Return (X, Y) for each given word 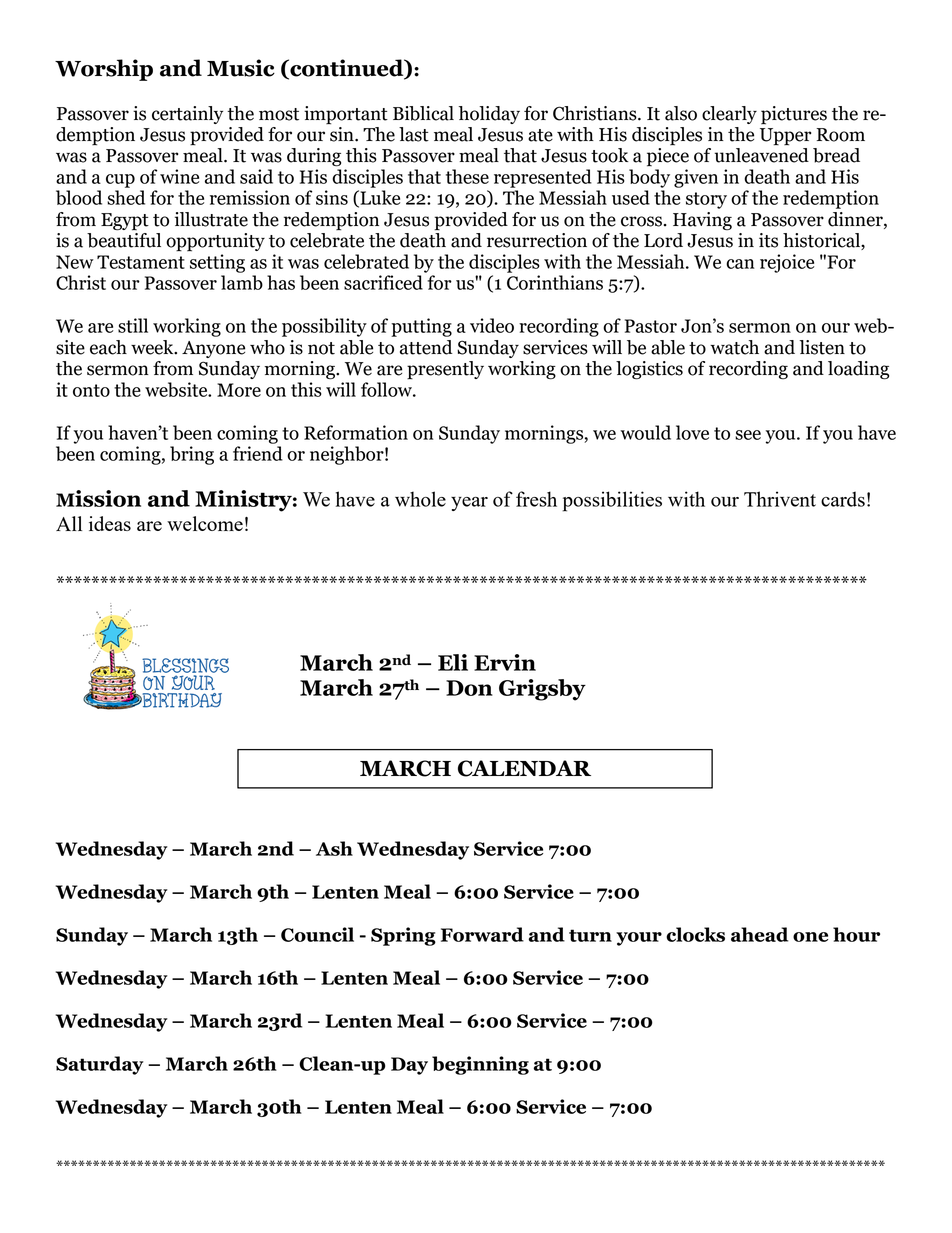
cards (843, 499)
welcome (205, 523)
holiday (489, 115)
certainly (187, 115)
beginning (480, 1065)
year (469, 504)
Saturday (100, 1065)
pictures (794, 115)
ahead (759, 934)
